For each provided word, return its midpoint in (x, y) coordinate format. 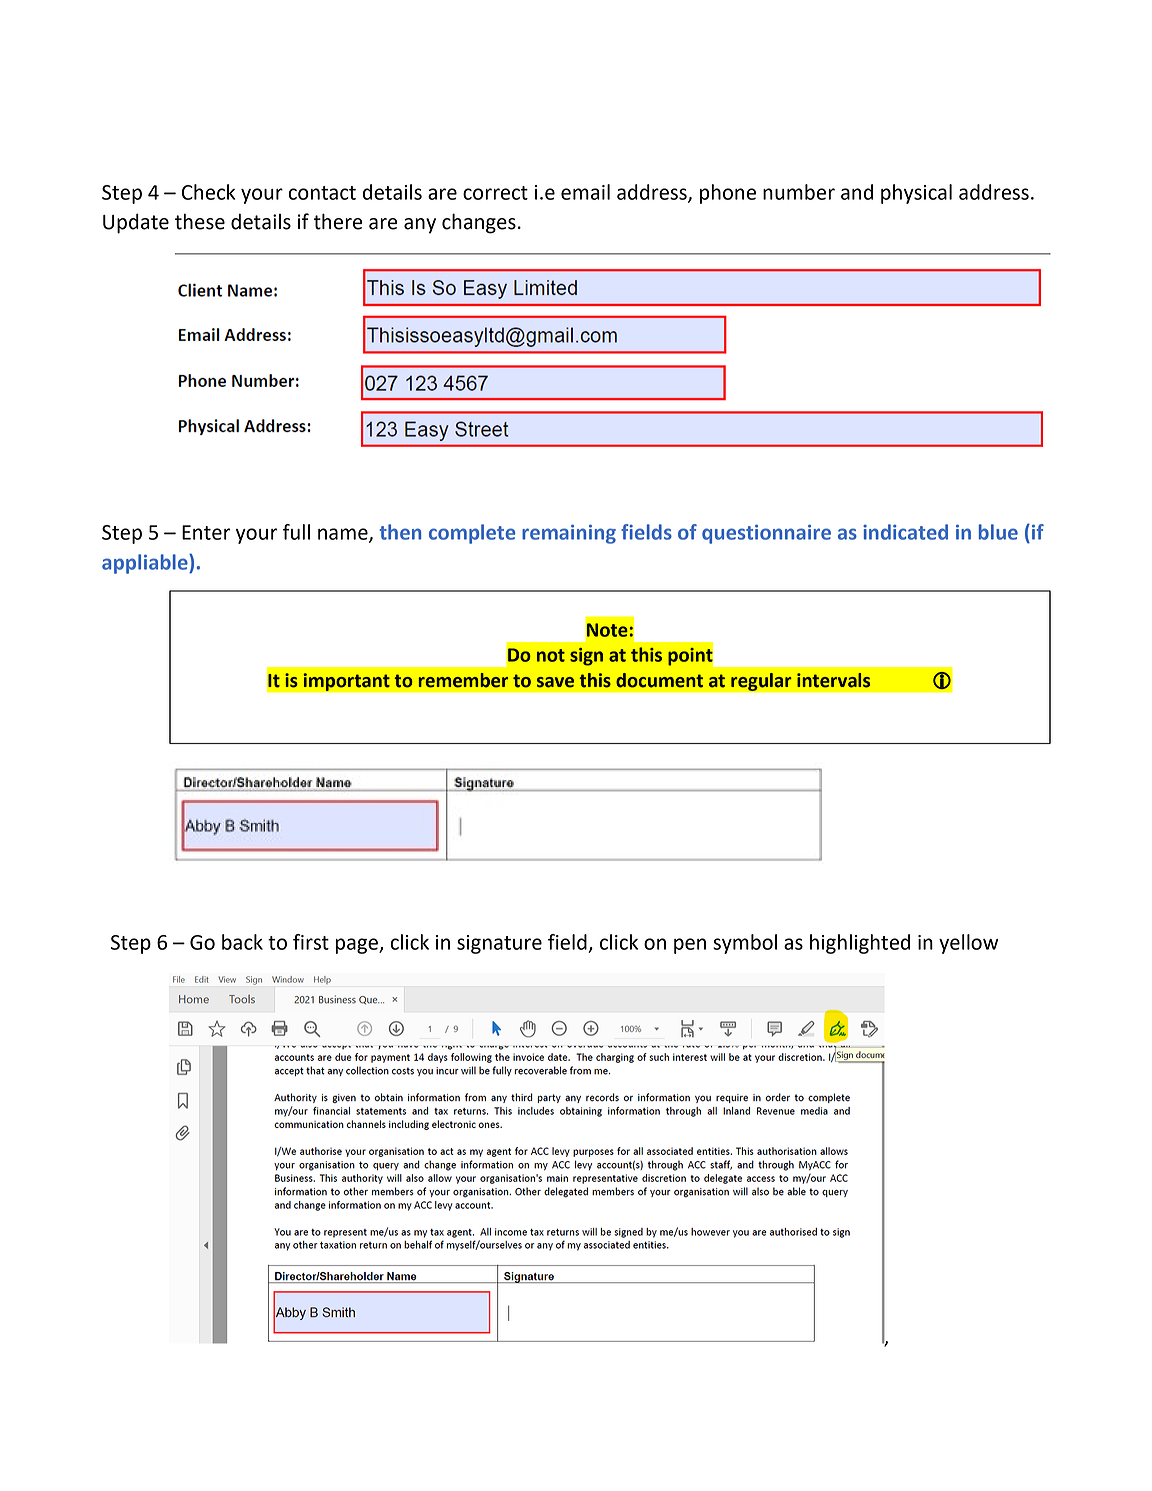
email (585, 192)
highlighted (860, 944)
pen (690, 946)
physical (916, 194)
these (200, 221)
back (242, 942)
